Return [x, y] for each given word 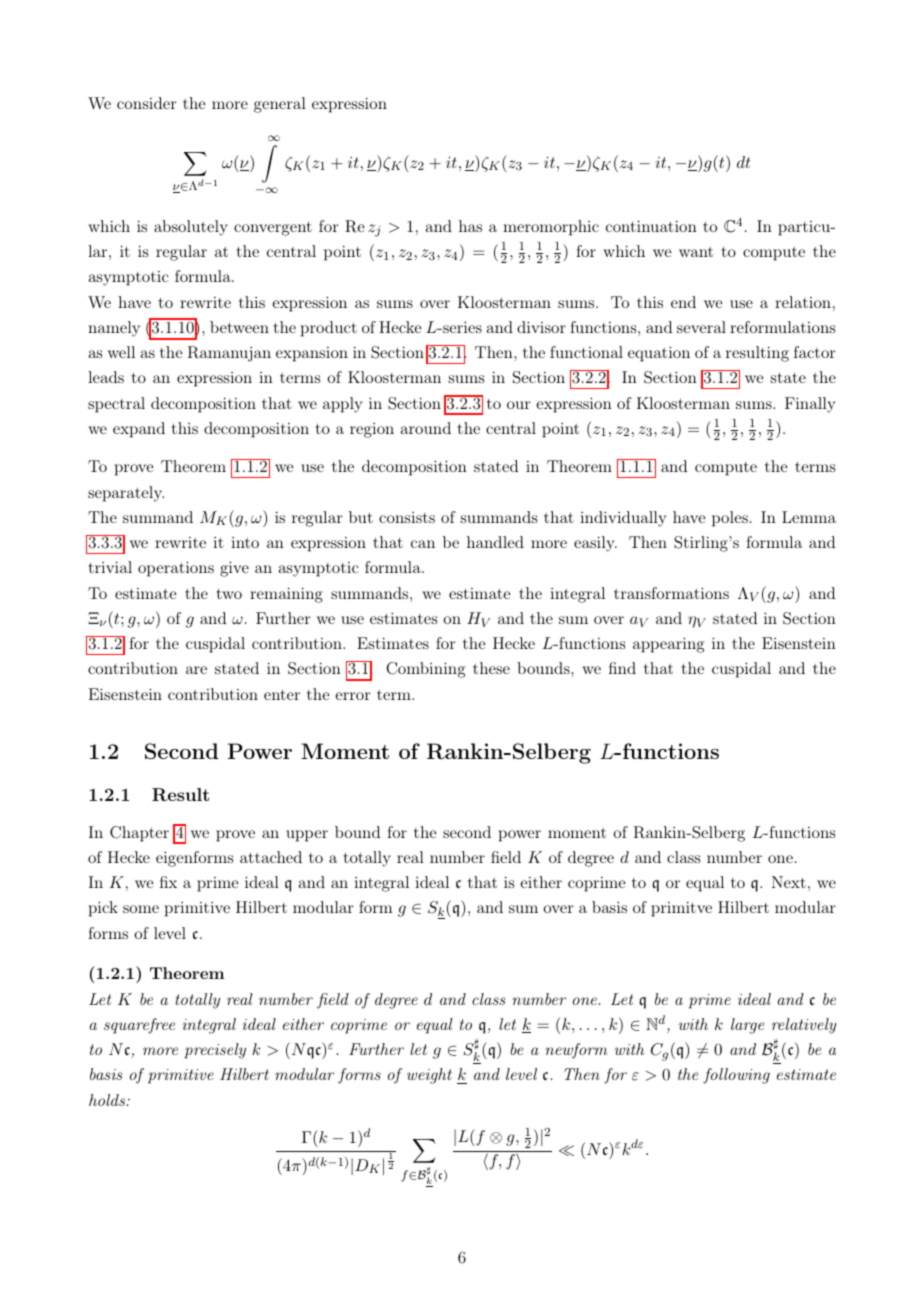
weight [429, 1076]
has [470, 226]
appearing [668, 645]
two [229, 594]
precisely [215, 1051]
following [736, 1076]
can [423, 544]
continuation [651, 226]
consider [147, 103]
